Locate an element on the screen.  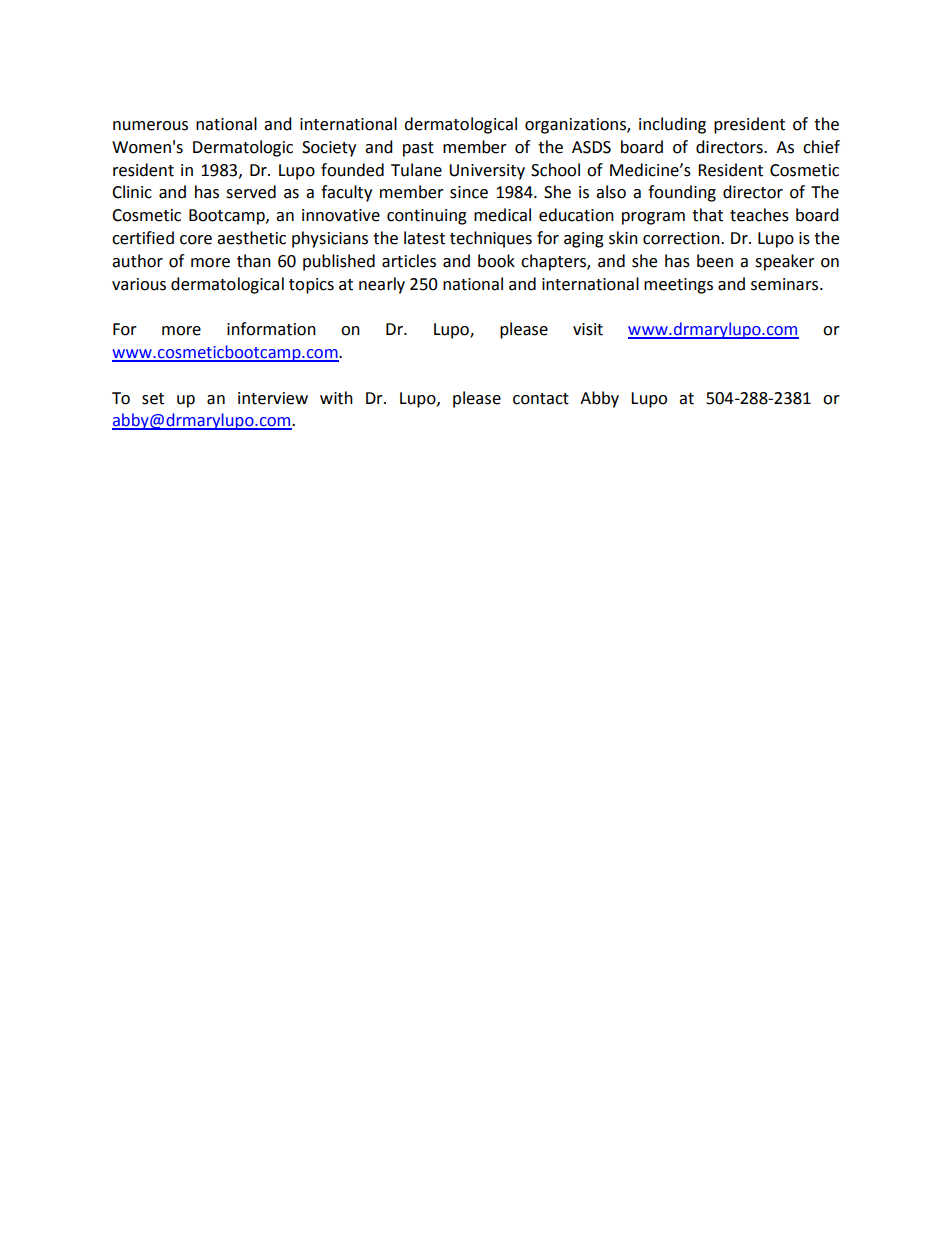
than is located at coordinates (254, 261).
